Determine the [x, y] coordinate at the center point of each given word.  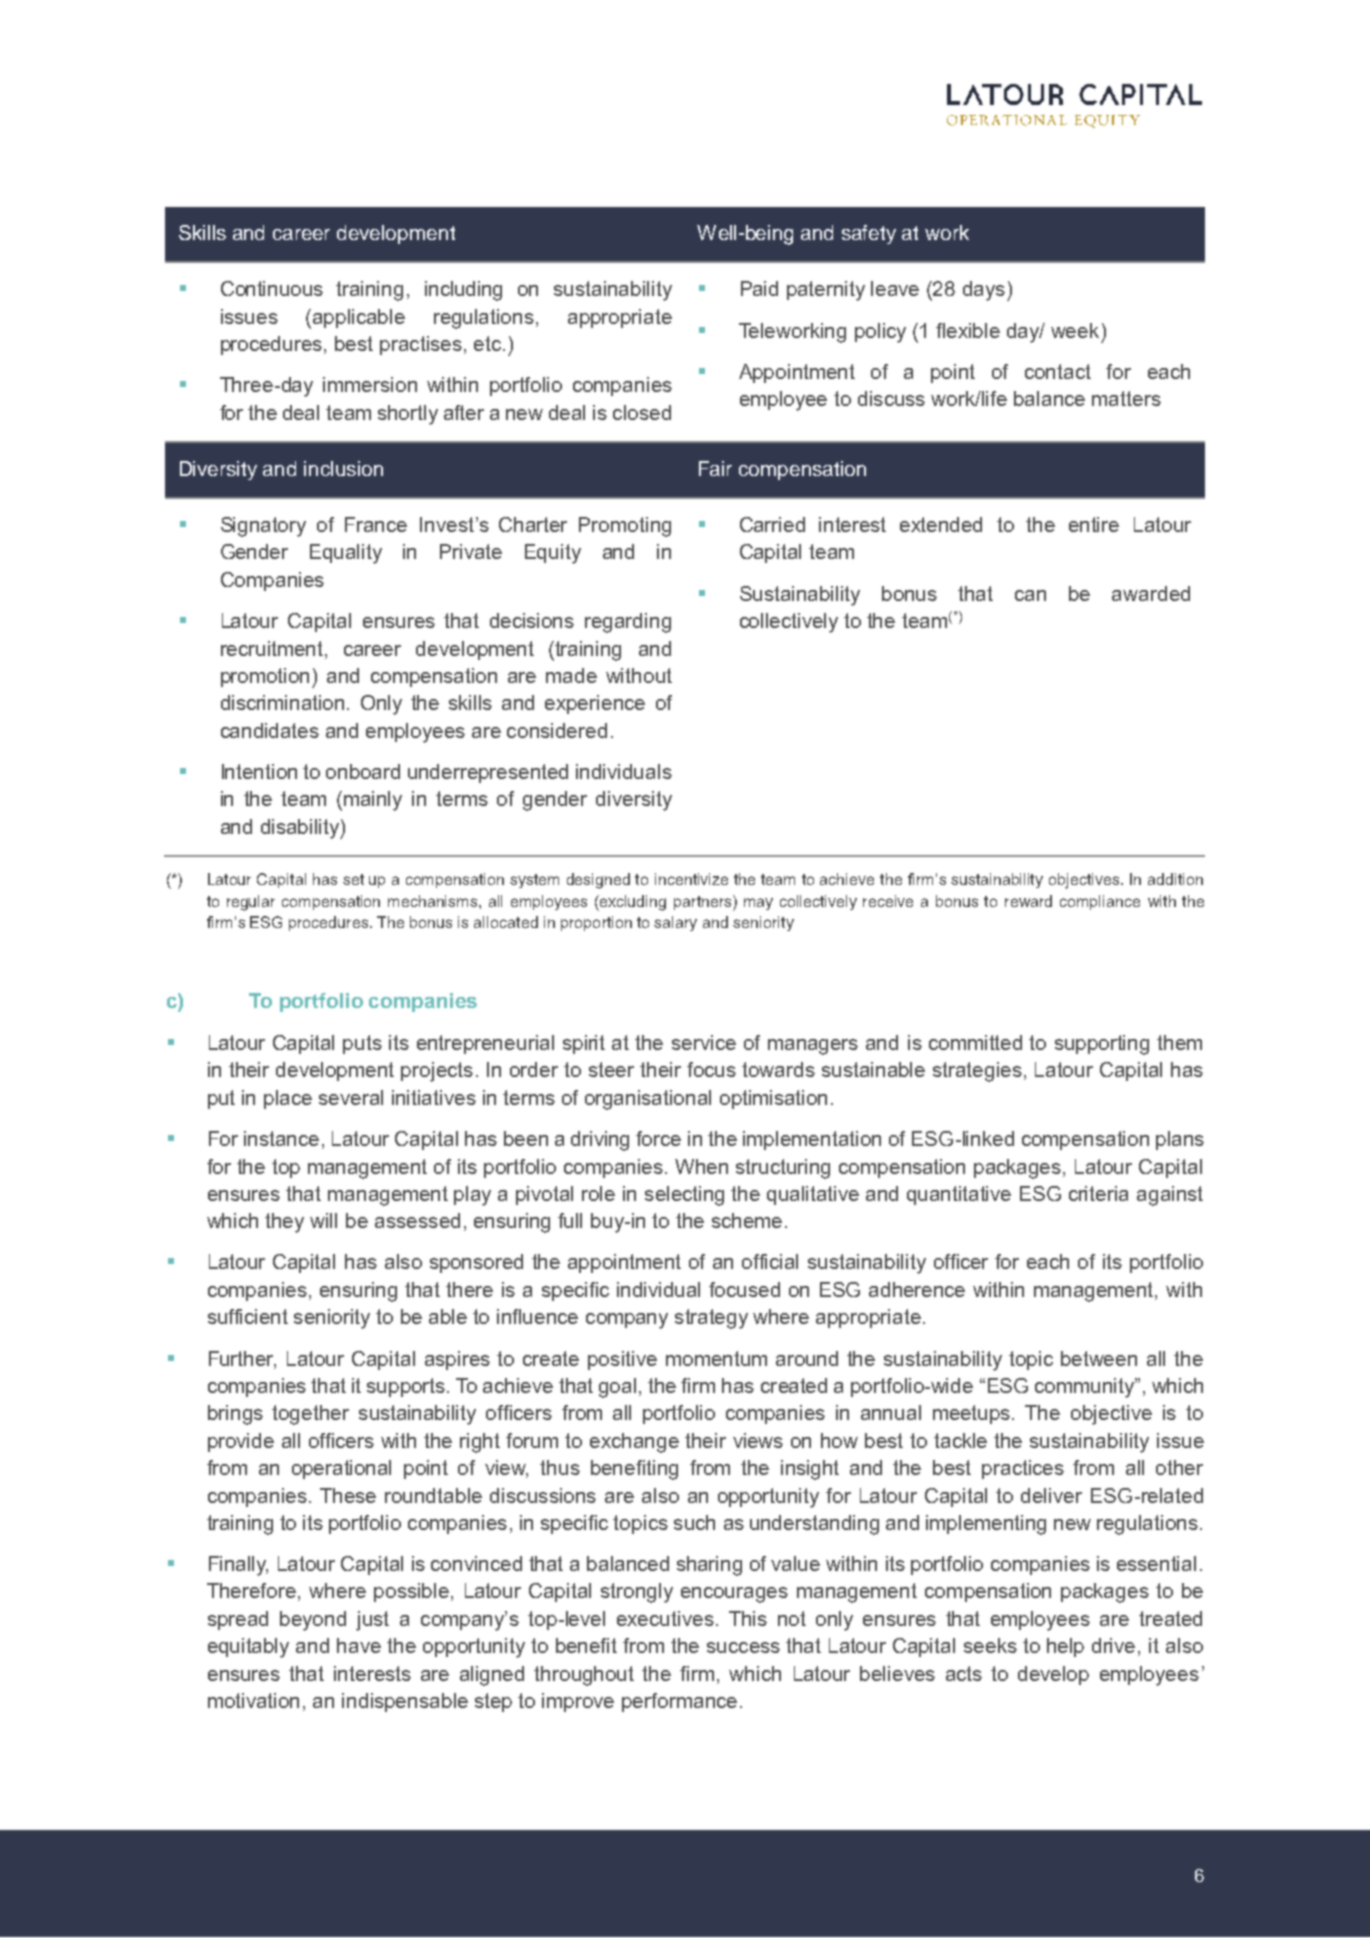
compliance [1100, 902]
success [743, 1647]
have [359, 1645]
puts [362, 1044]
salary [675, 923]
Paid [759, 288]
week [1075, 330]
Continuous [272, 288]
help [1065, 1647]
